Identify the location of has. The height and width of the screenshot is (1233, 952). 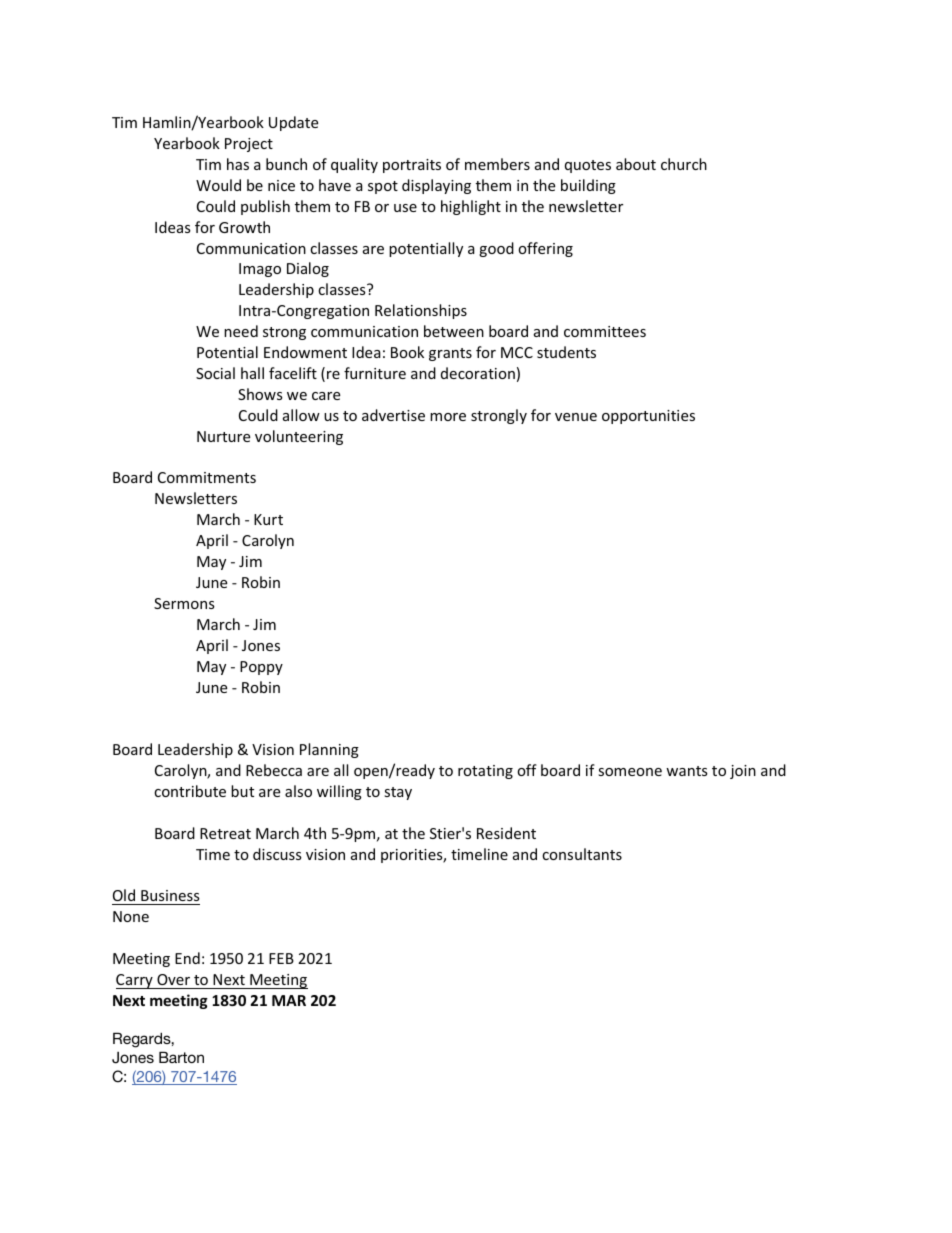
(238, 164).
